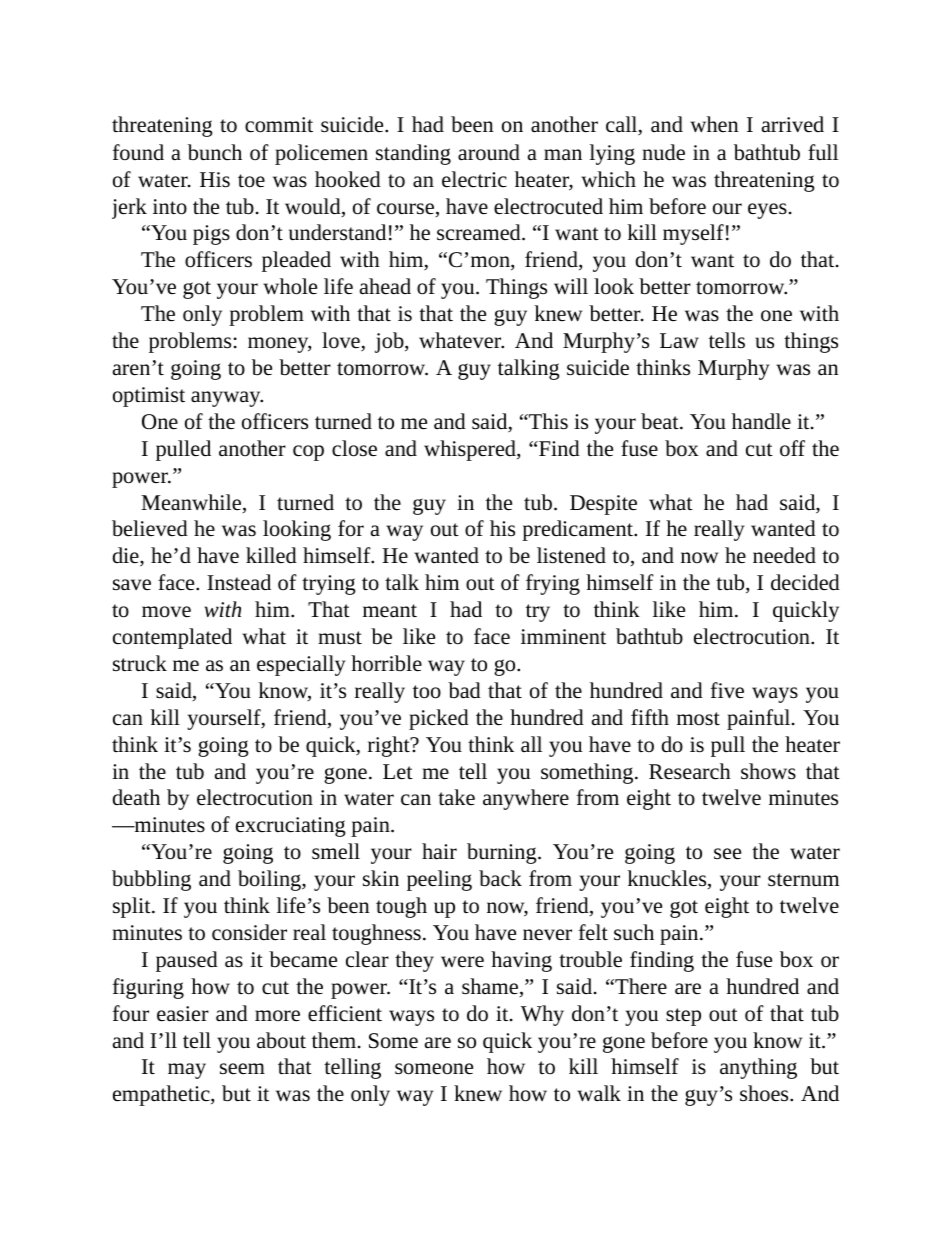  What do you see at coordinates (192, 503) in the image?
I see `Meanwhile` at bounding box center [192, 503].
